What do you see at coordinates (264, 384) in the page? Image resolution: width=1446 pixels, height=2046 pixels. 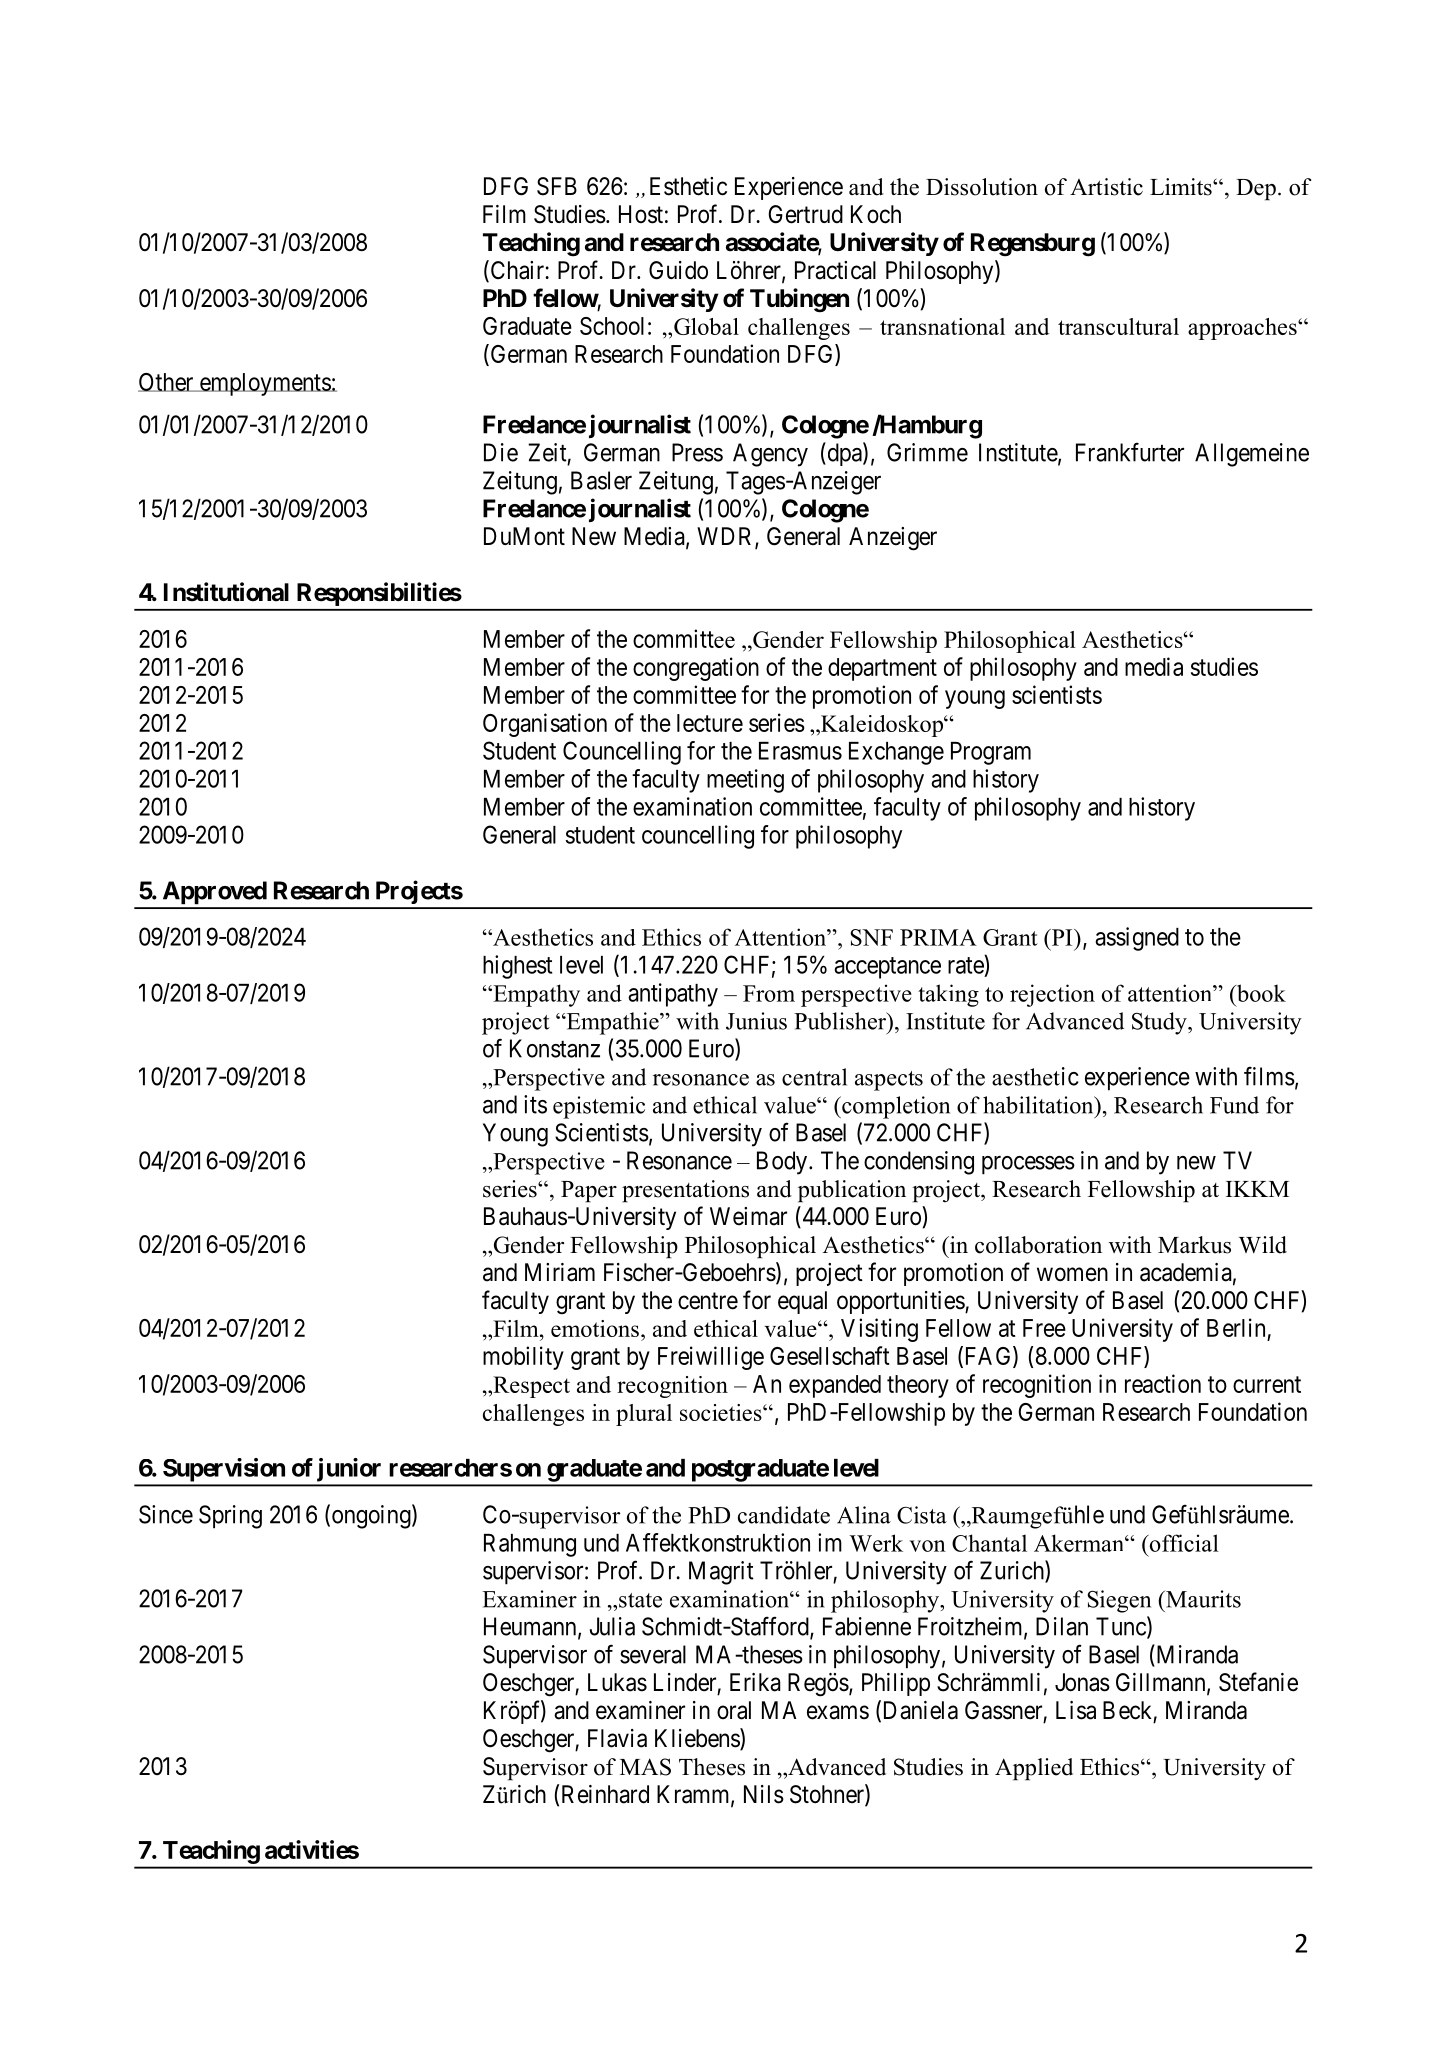 I see `employments` at bounding box center [264, 384].
